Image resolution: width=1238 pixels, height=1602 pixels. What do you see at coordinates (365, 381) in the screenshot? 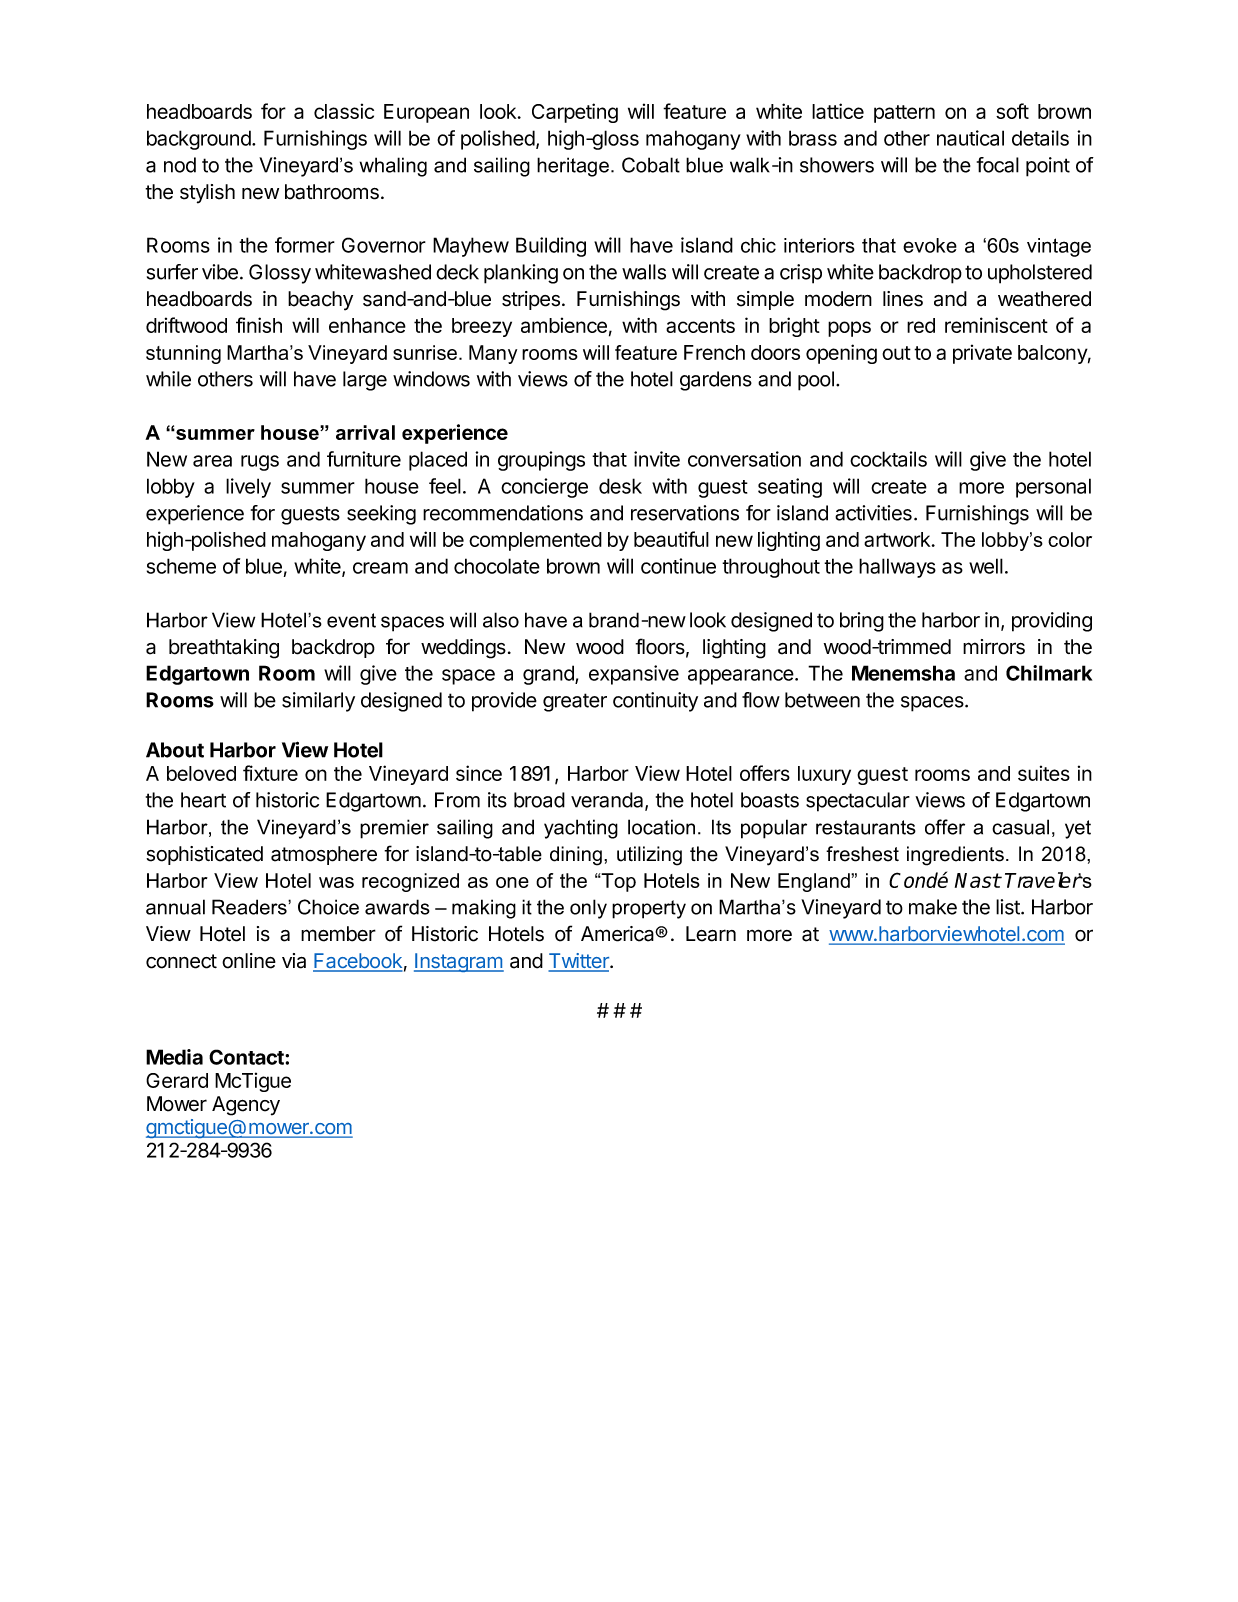
I see `large` at bounding box center [365, 381].
